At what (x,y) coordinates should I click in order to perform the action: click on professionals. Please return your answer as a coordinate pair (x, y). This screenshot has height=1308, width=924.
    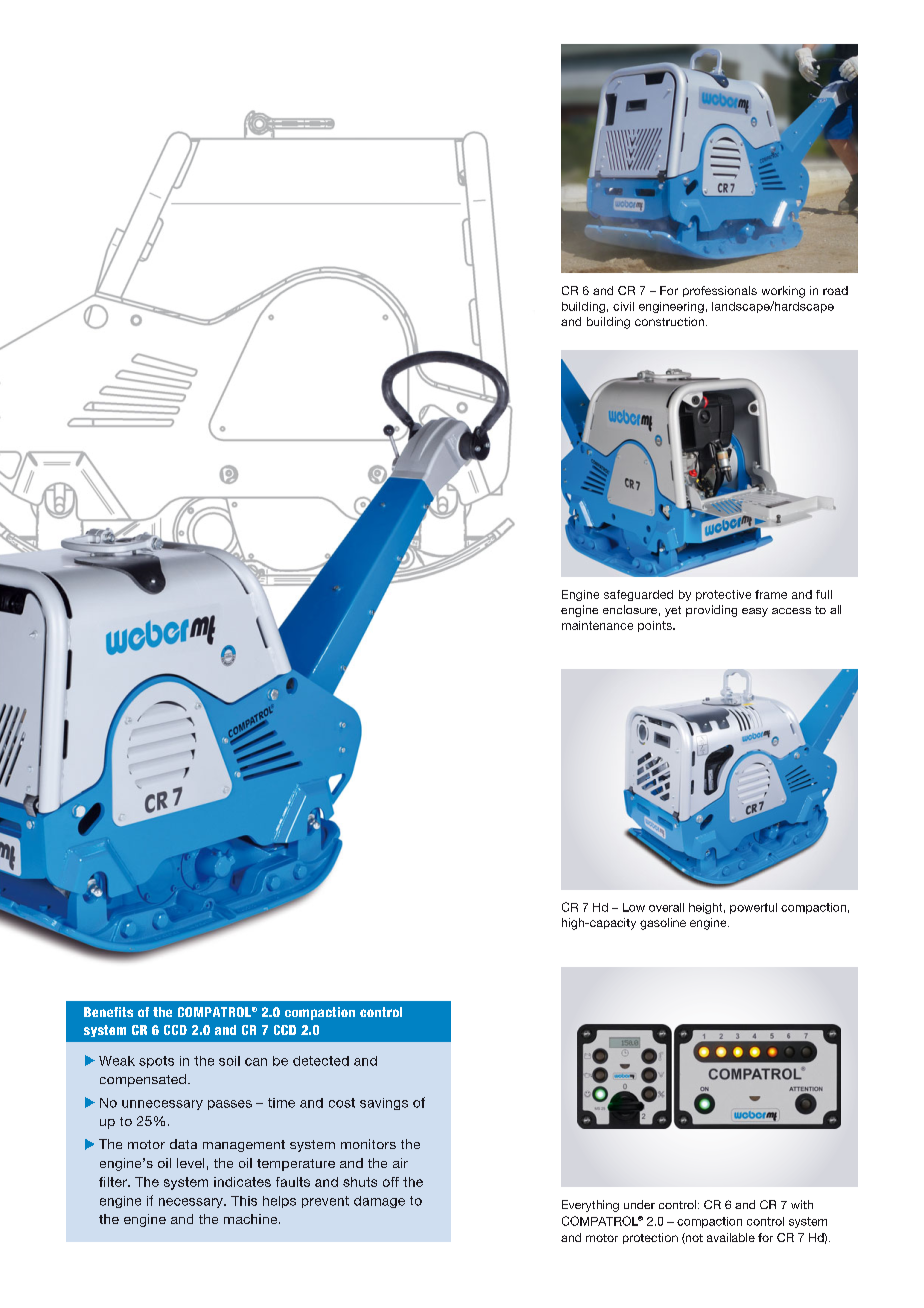
    Looking at the image, I should click on (720, 291).
